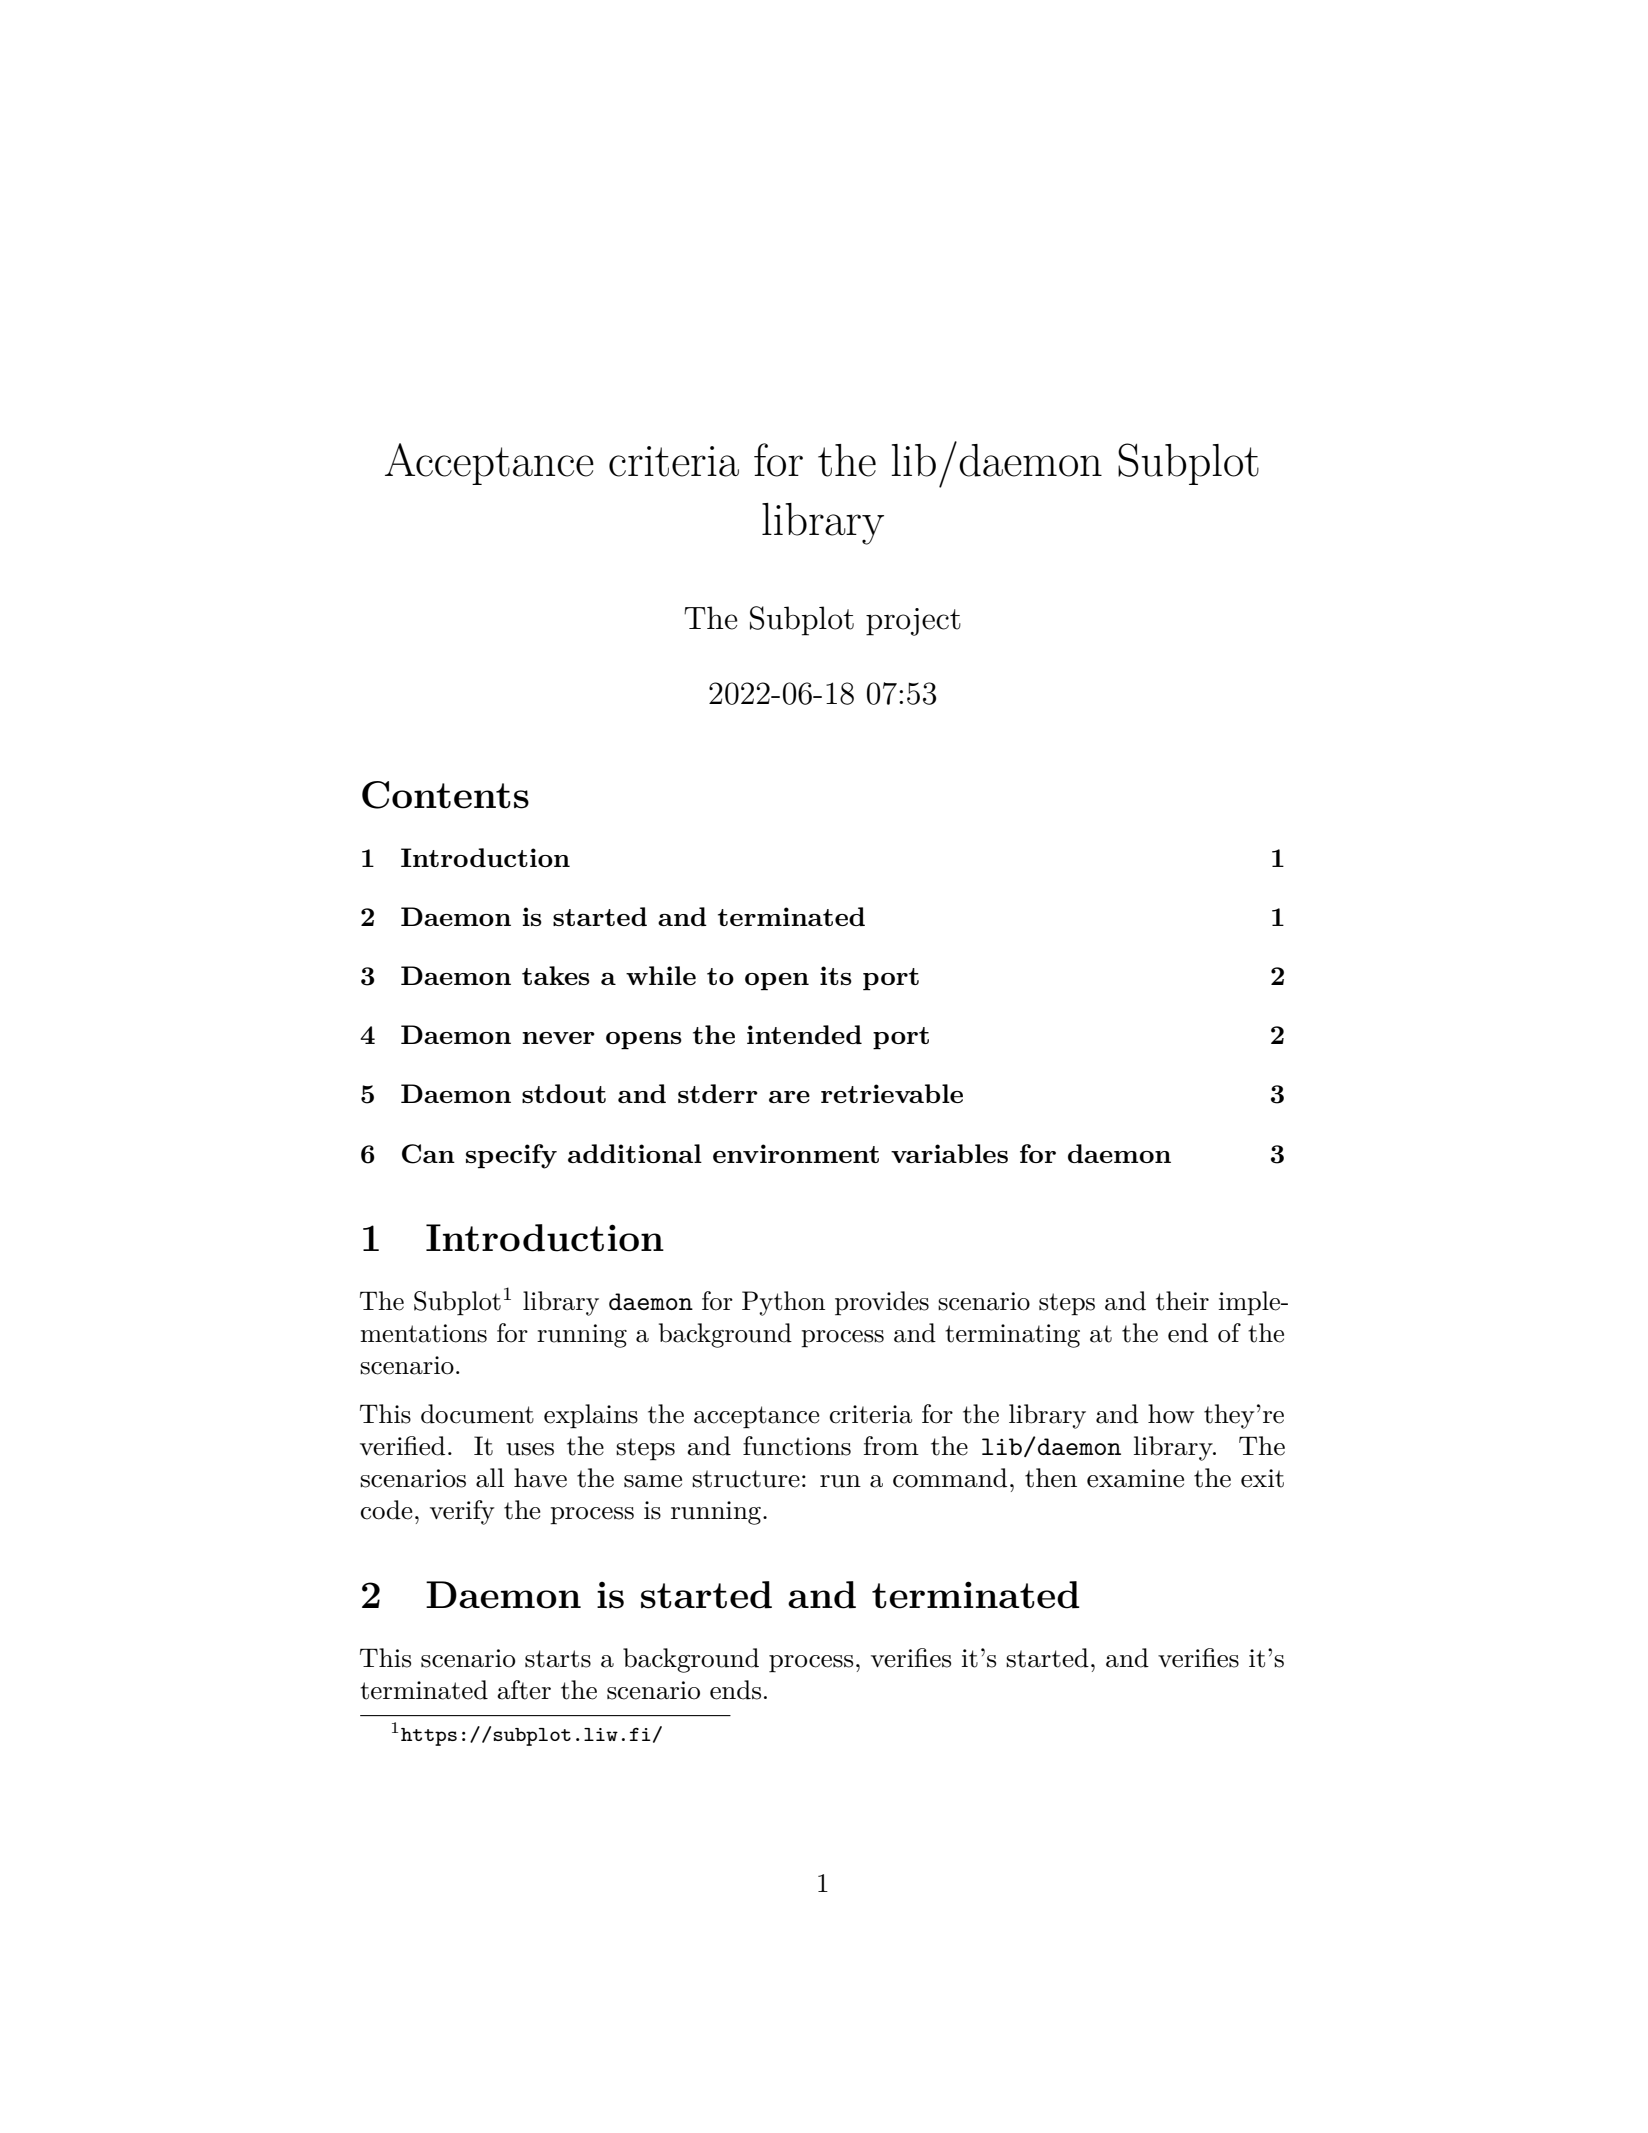  What do you see at coordinates (836, 975) in the screenshot?
I see `its` at bounding box center [836, 975].
